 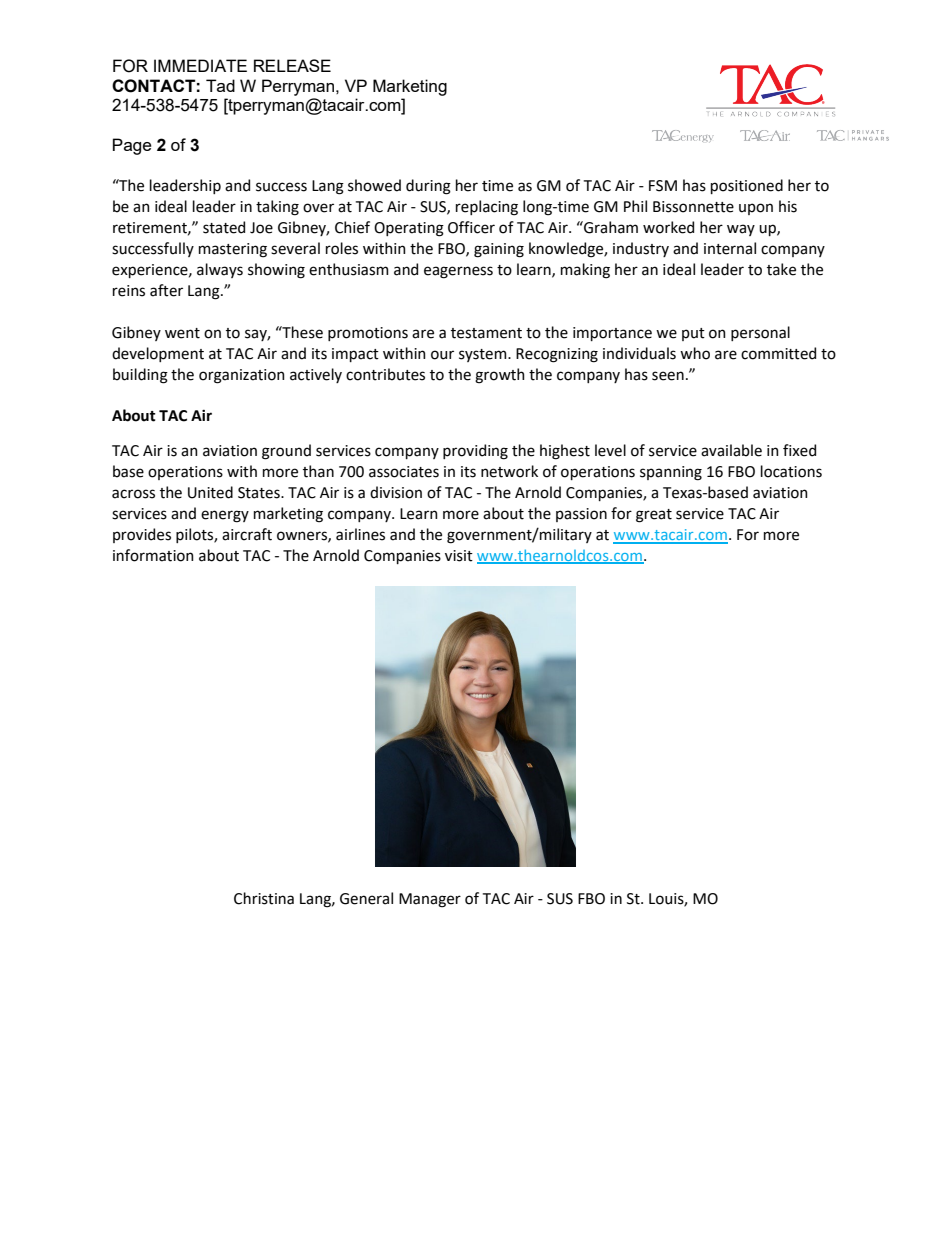 I want to click on Manager, so click(x=430, y=900).
